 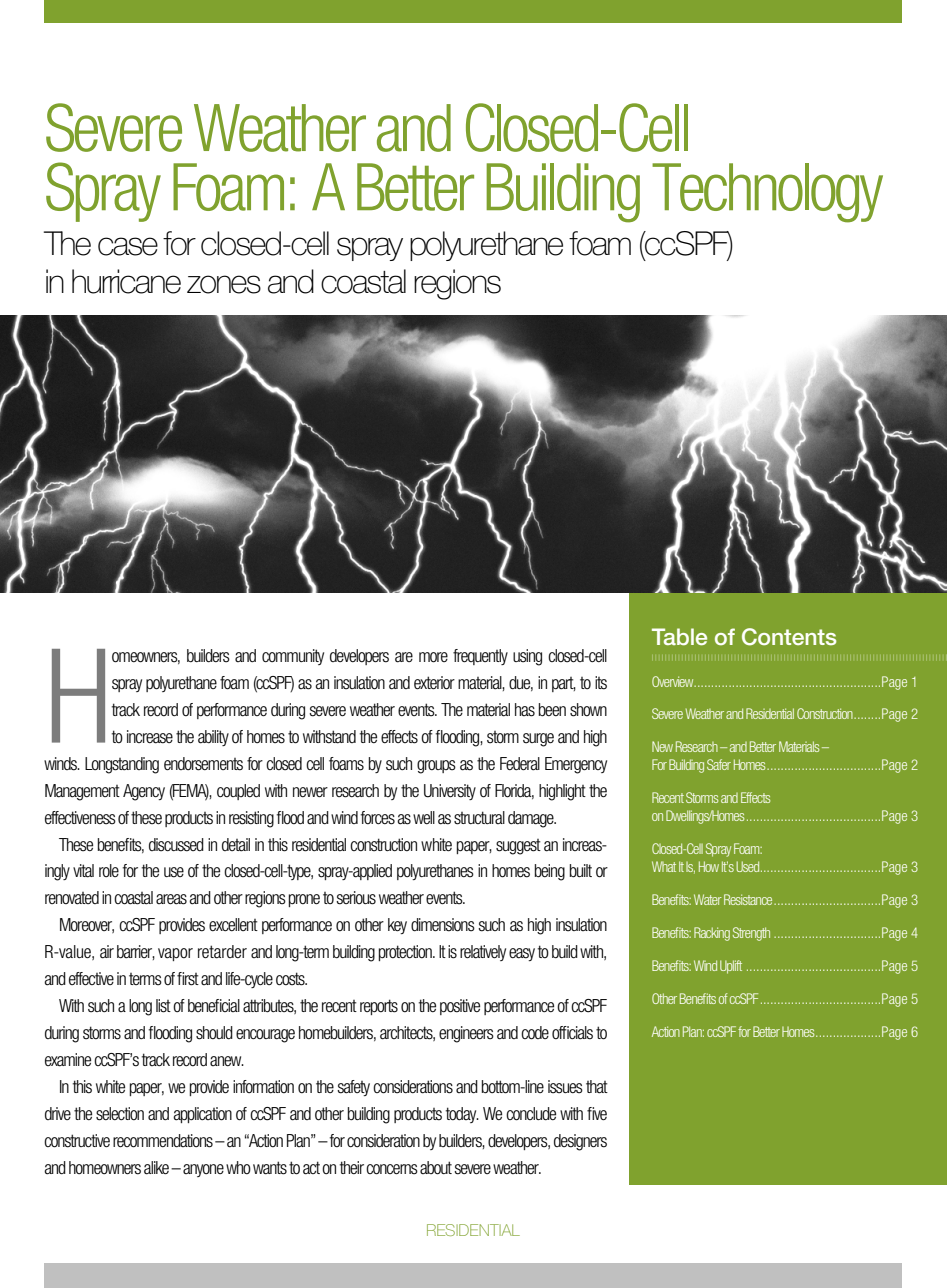 I want to click on zones, so click(x=224, y=284).
